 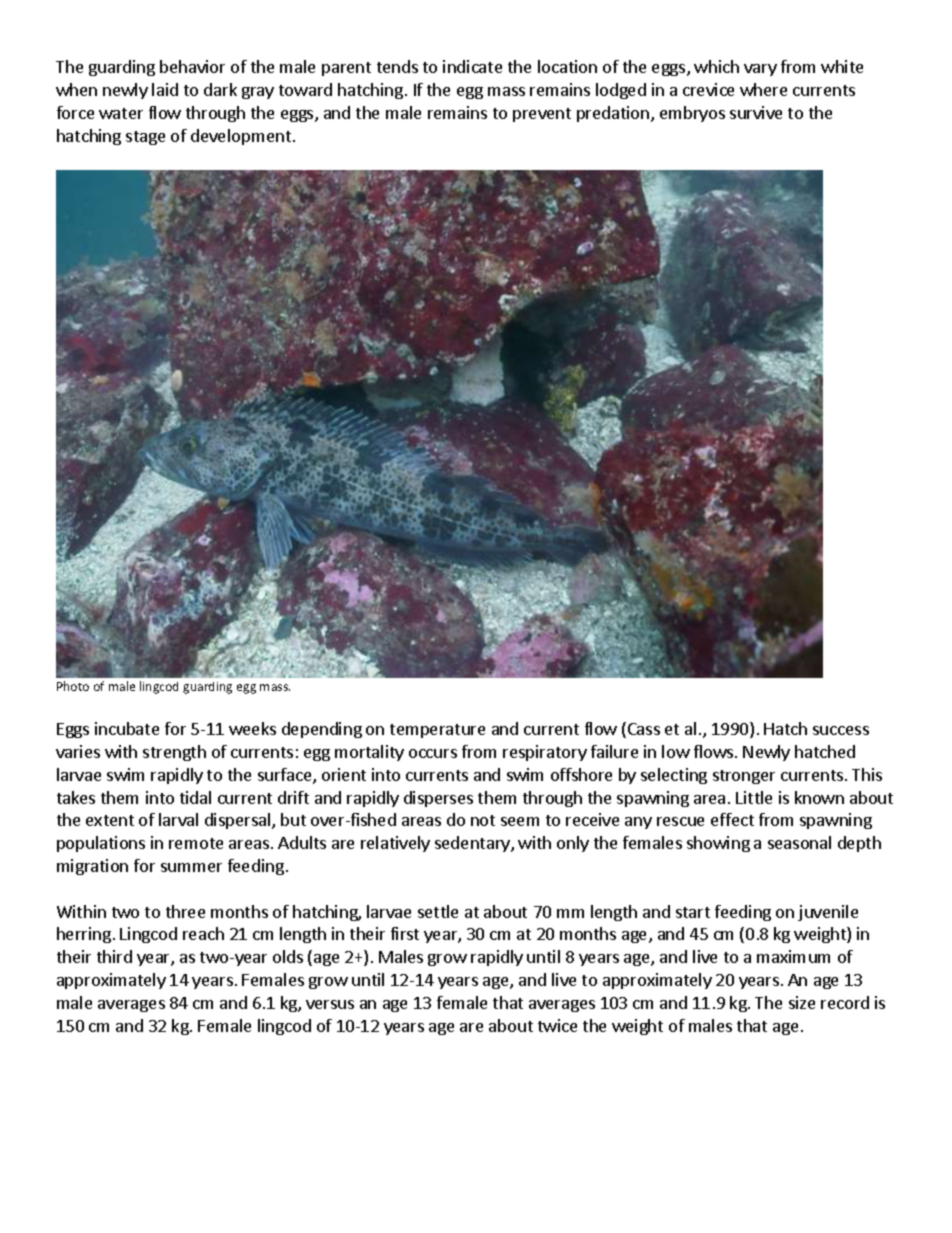 I want to click on third, so click(x=114, y=956).
